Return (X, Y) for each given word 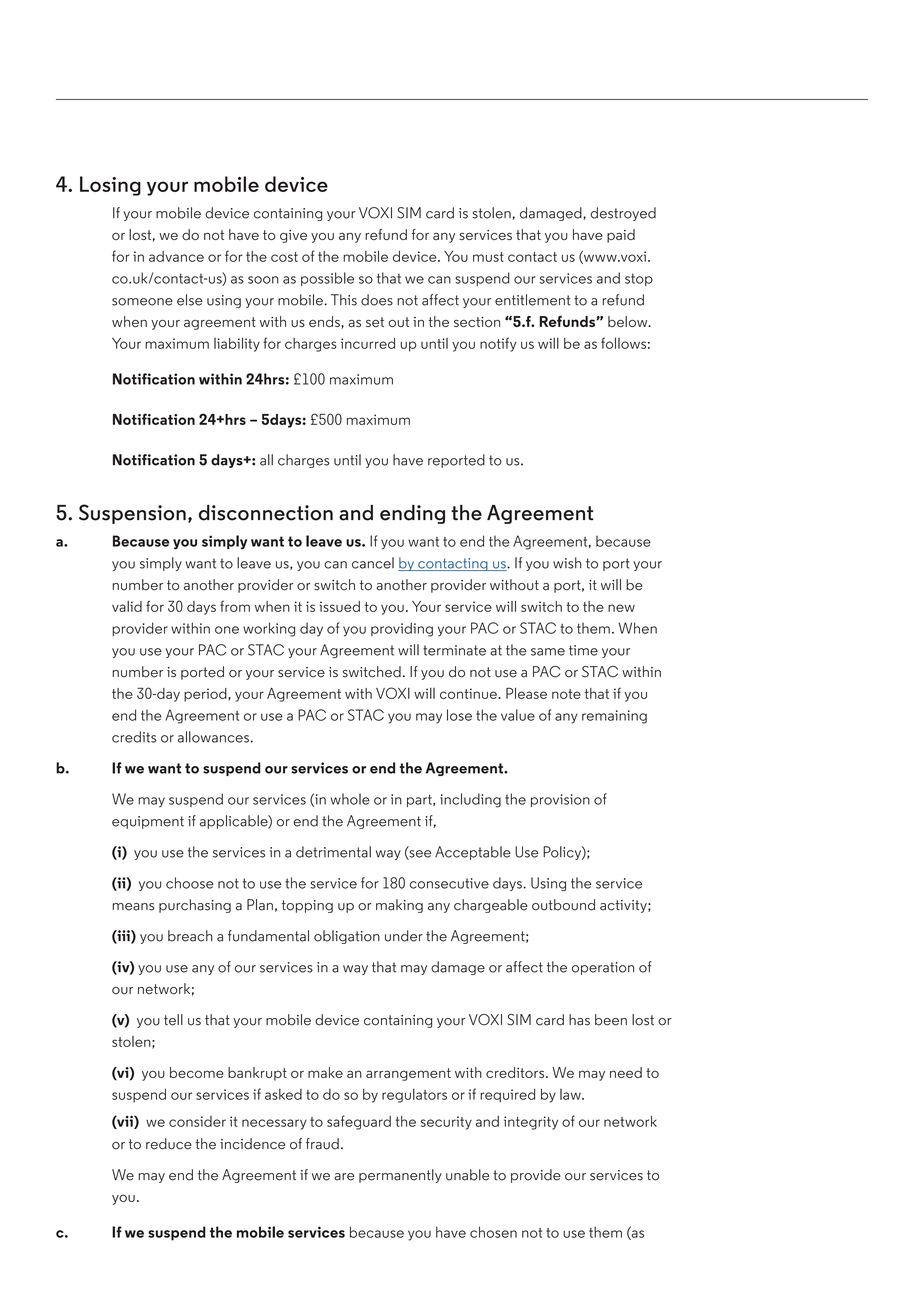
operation (603, 968)
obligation (347, 937)
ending (412, 514)
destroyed (623, 214)
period (206, 695)
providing (402, 629)
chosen (493, 1232)
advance (176, 256)
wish (567, 563)
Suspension (132, 514)
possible (327, 279)
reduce (169, 1144)
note (566, 694)
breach (190, 936)
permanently (400, 1176)
